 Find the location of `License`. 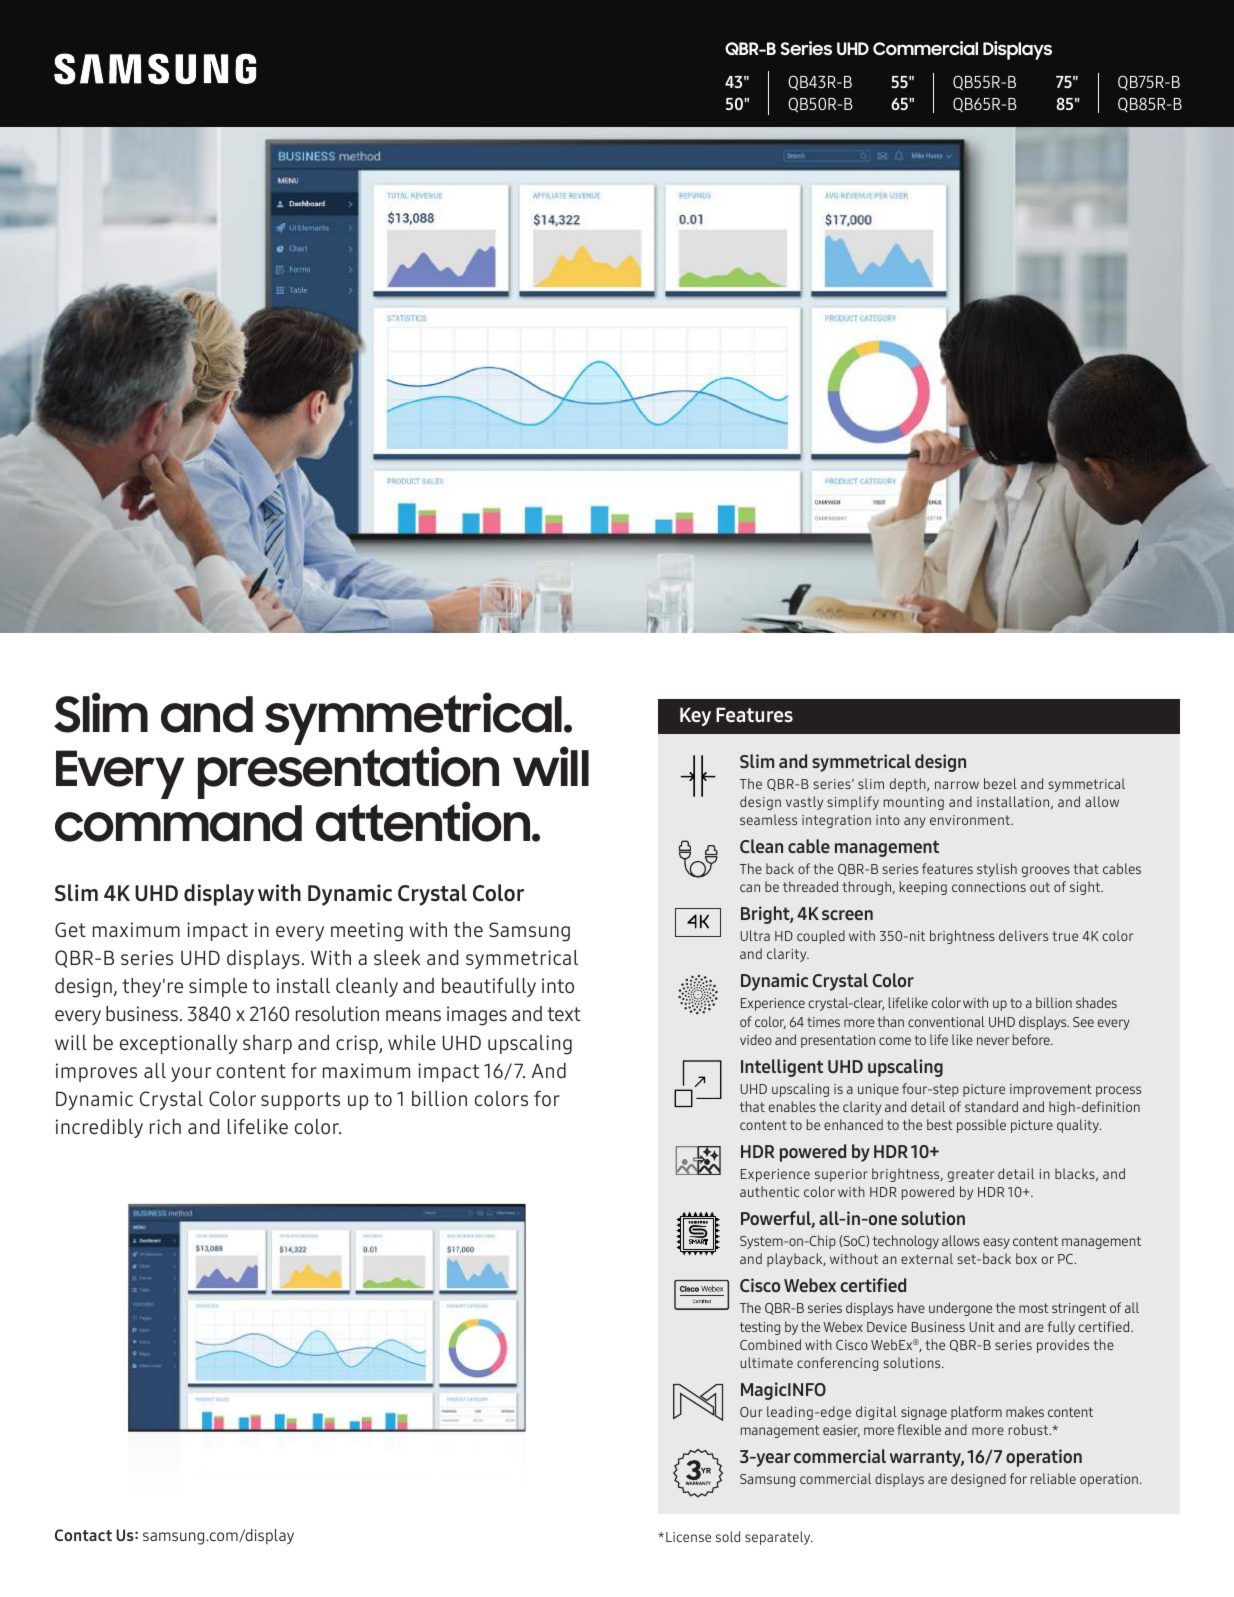

License is located at coordinates (688, 1537).
